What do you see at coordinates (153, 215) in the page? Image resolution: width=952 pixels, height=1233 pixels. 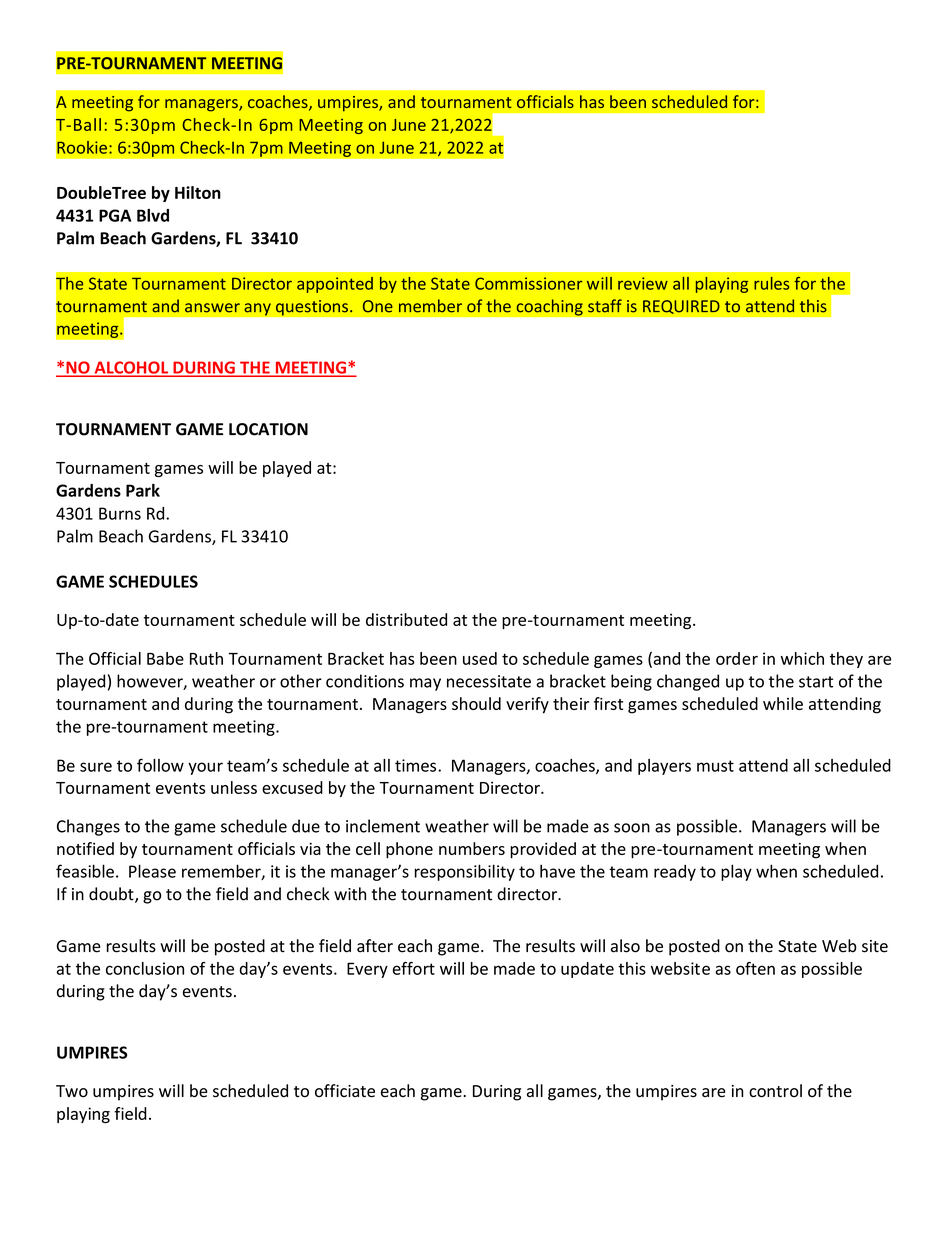 I see `Blvd` at bounding box center [153, 215].
